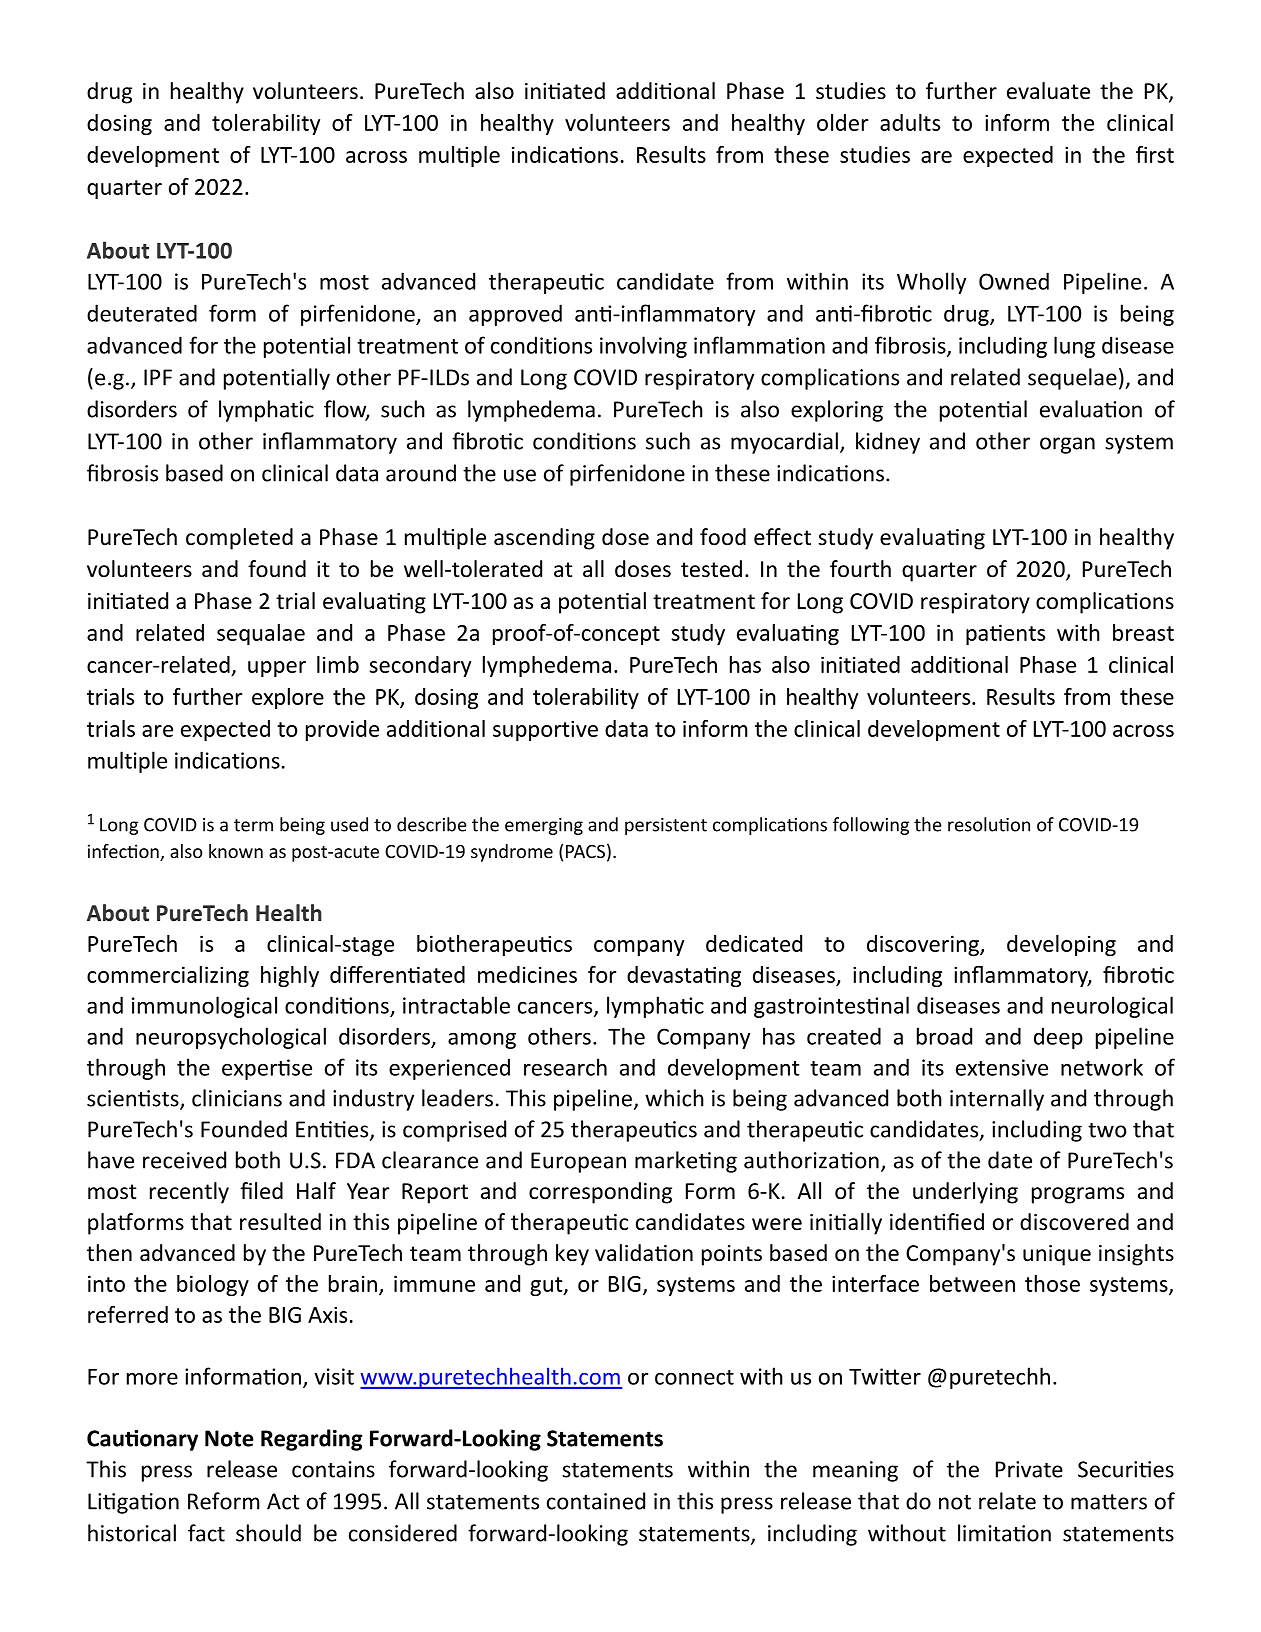  I want to click on Private, so click(1029, 1469).
